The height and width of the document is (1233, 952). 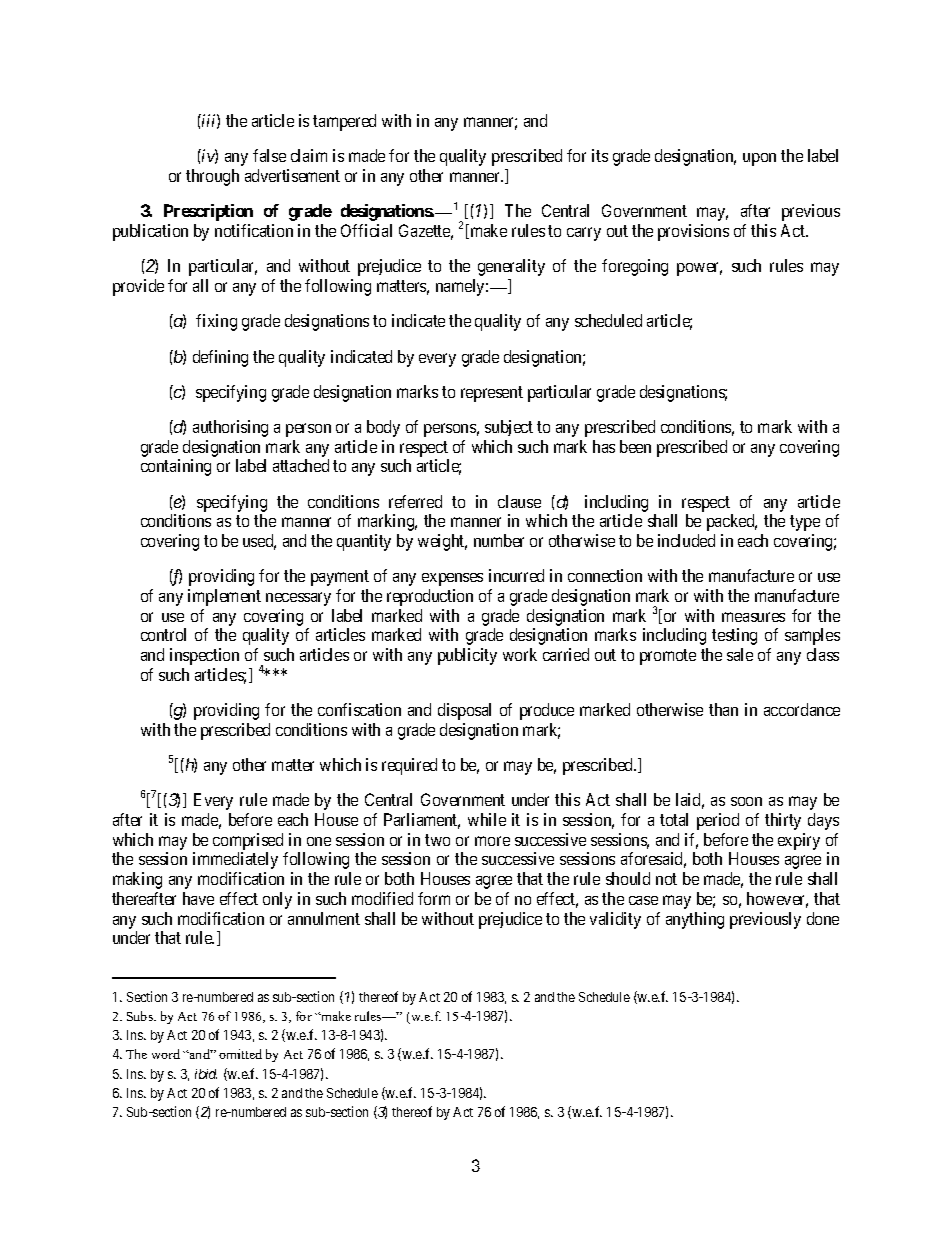 What do you see at coordinates (759, 159) in the document?
I see `upon` at bounding box center [759, 159].
